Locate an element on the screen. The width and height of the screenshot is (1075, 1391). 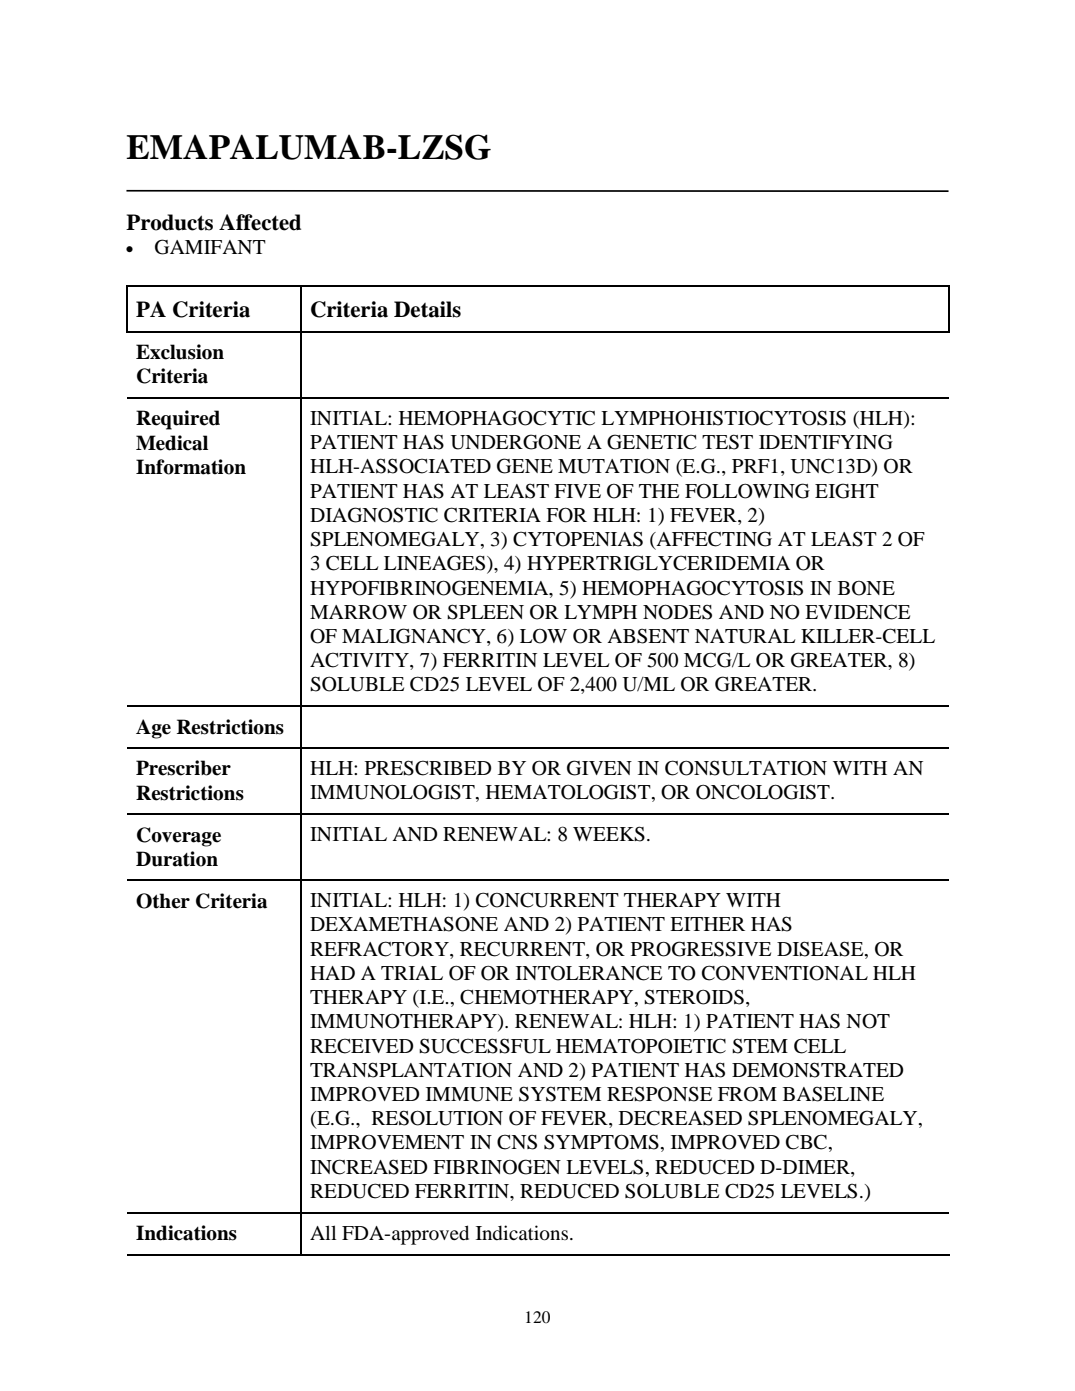
HAD is located at coordinates (332, 973).
